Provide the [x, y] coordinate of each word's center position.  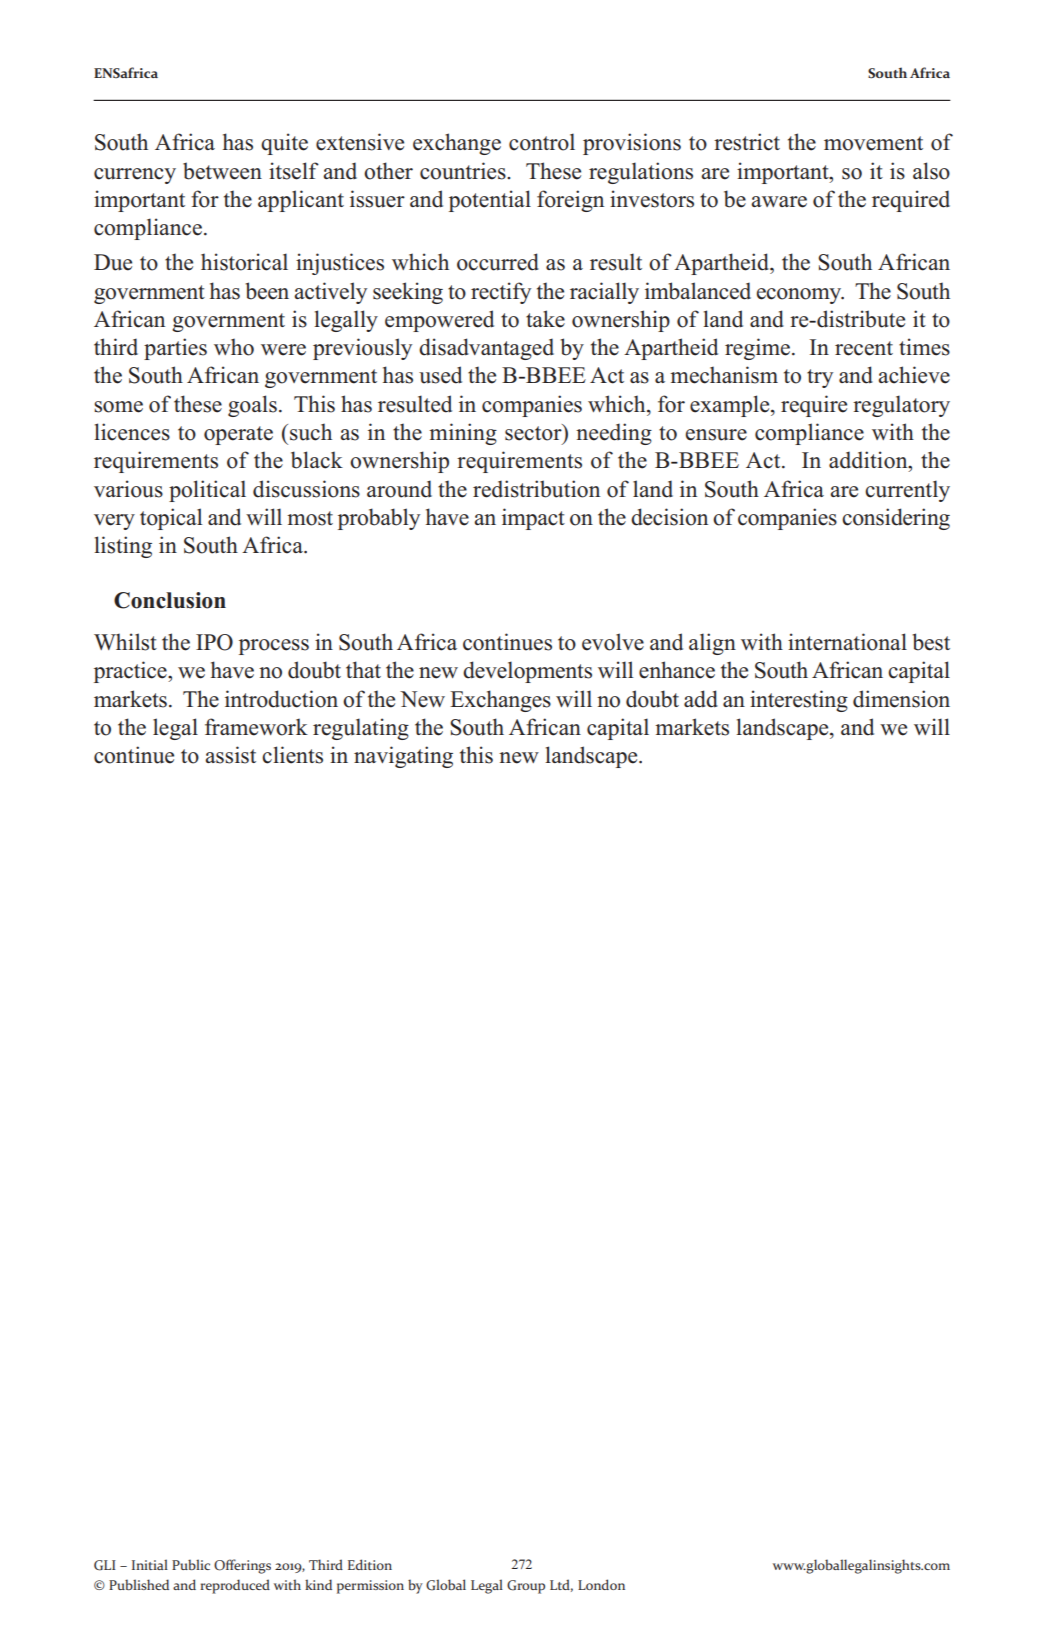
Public [191, 1564]
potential [490, 201]
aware [779, 202]
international [847, 642]
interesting [799, 701]
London [601, 1584]
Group [526, 1587]
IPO [214, 642]
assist [230, 755]
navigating [403, 757]
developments [527, 672]
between [222, 171]
